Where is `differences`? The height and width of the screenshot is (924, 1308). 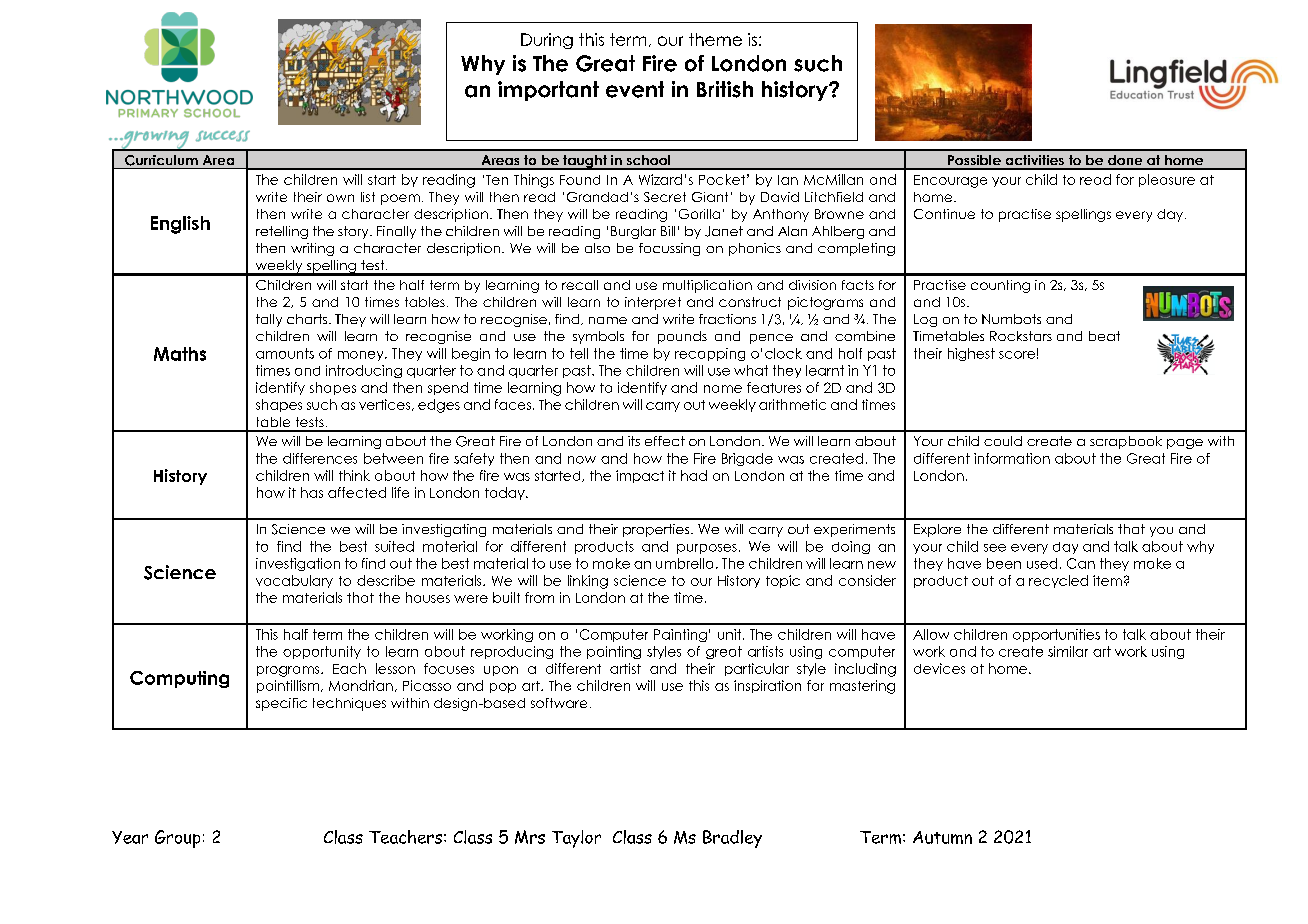
differences is located at coordinates (320, 458).
